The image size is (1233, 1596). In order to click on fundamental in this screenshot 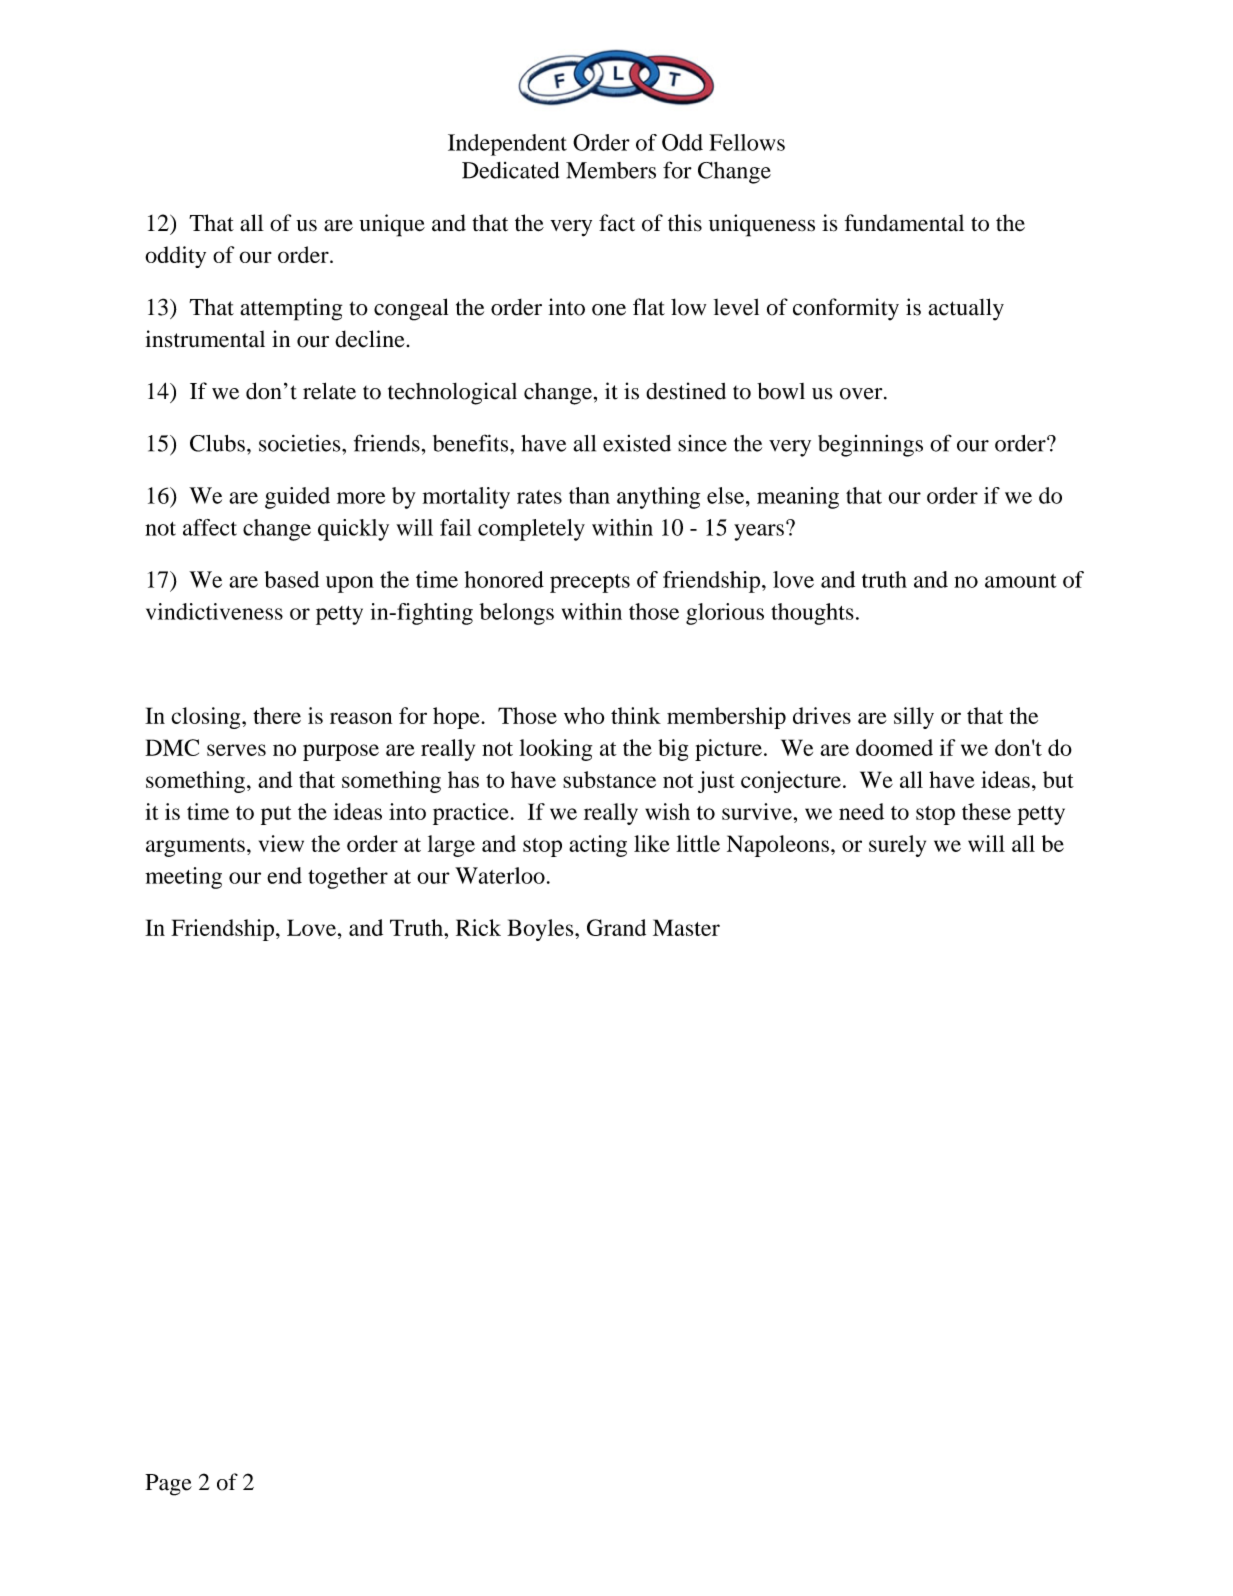, I will do `click(904, 223)`.
